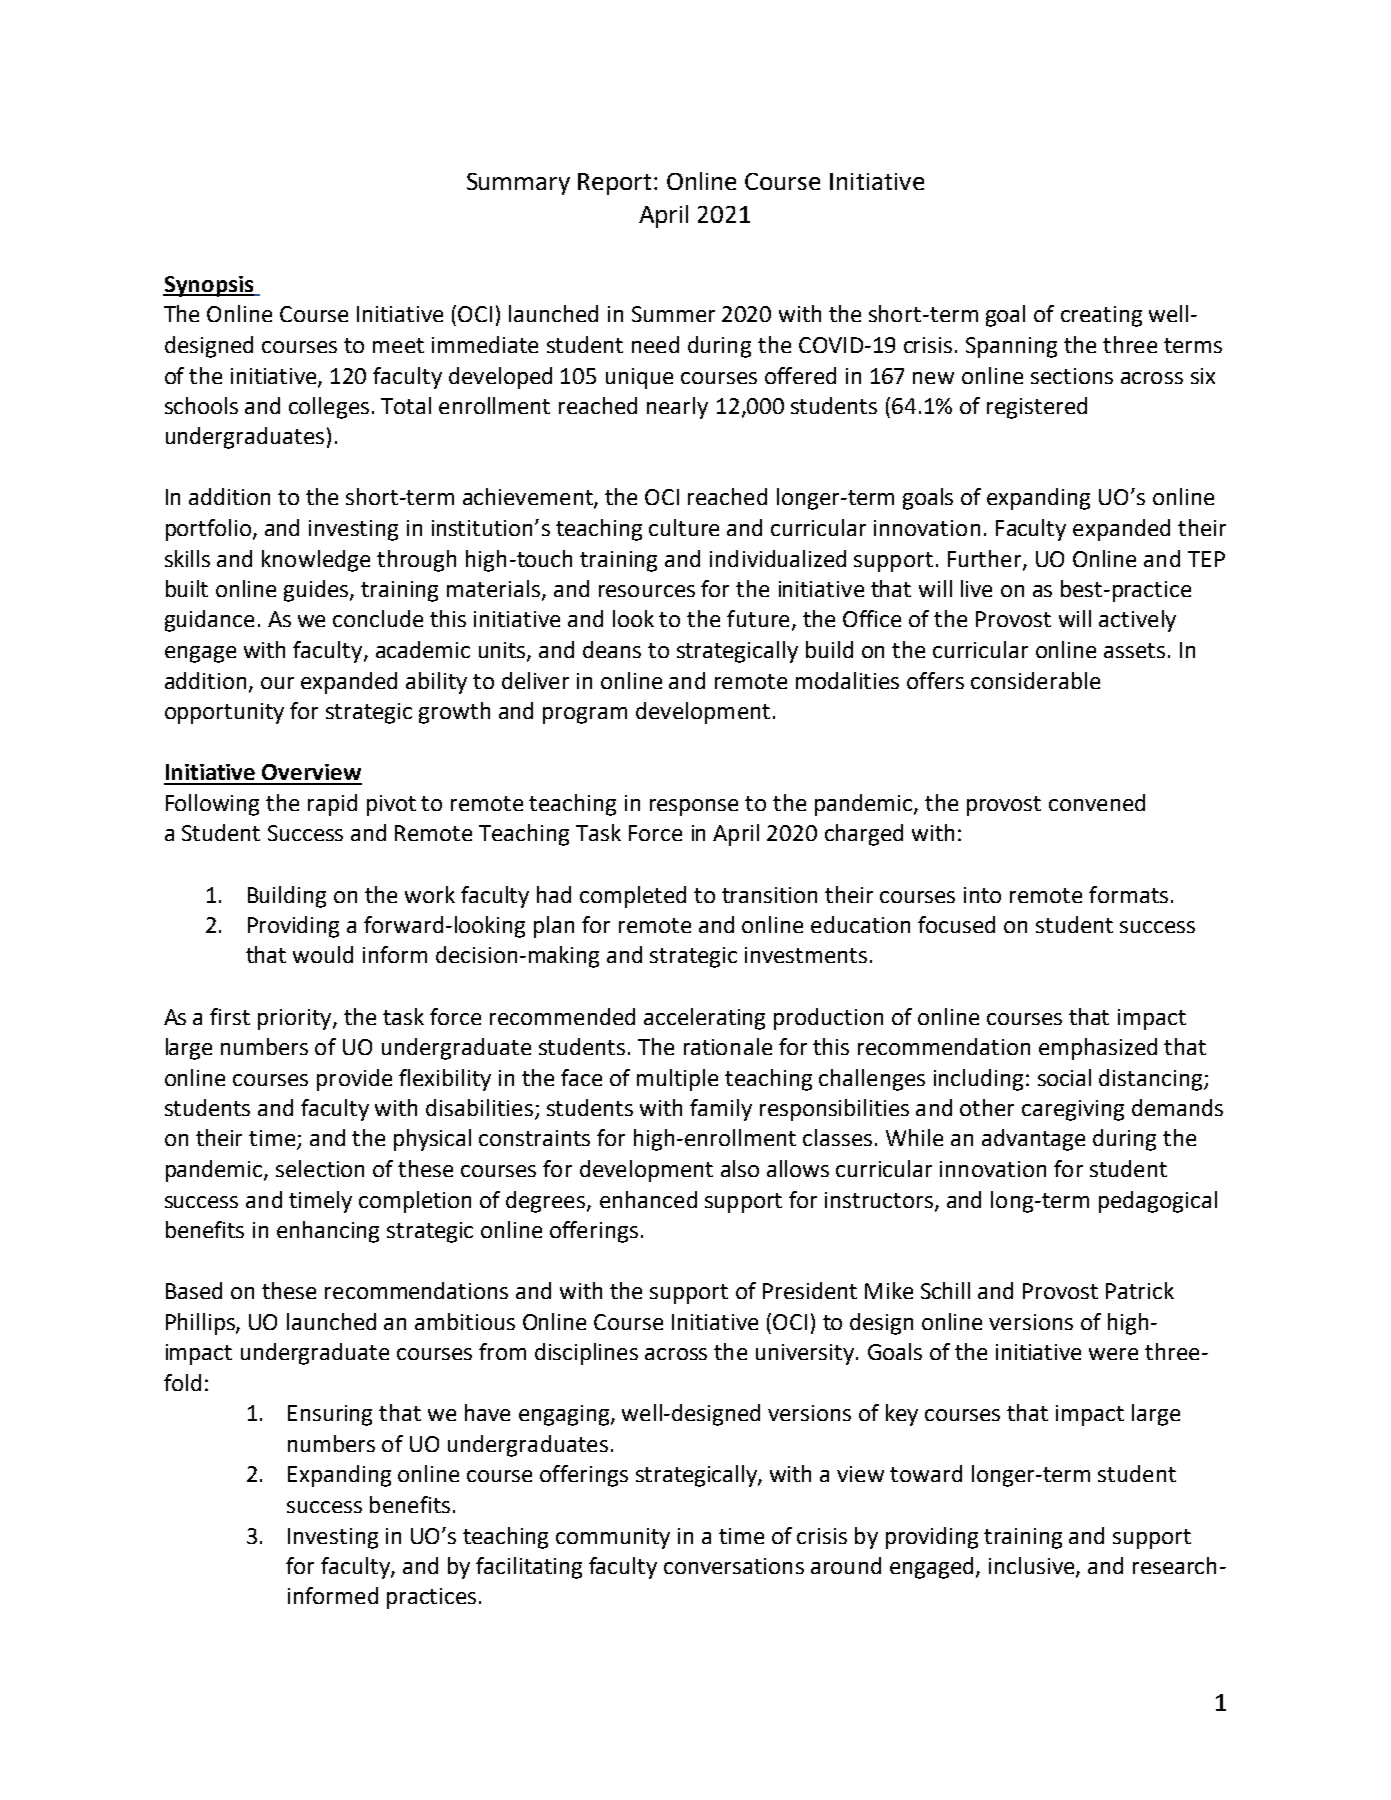 The height and width of the screenshot is (1800, 1391). What do you see at coordinates (1128, 894) in the screenshot?
I see `formats` at bounding box center [1128, 894].
